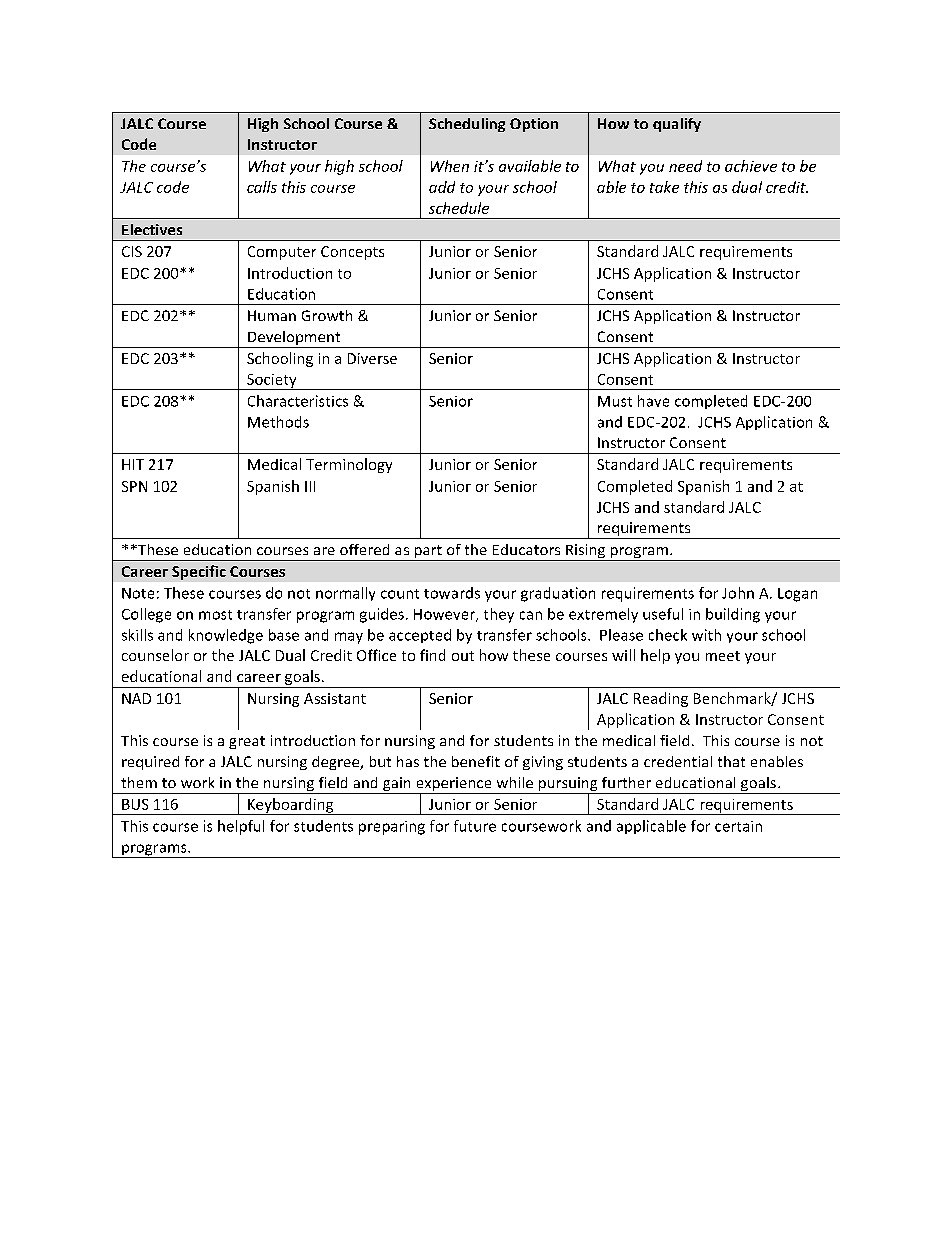 This image has width=952, height=1233. I want to click on calls, so click(262, 187).
